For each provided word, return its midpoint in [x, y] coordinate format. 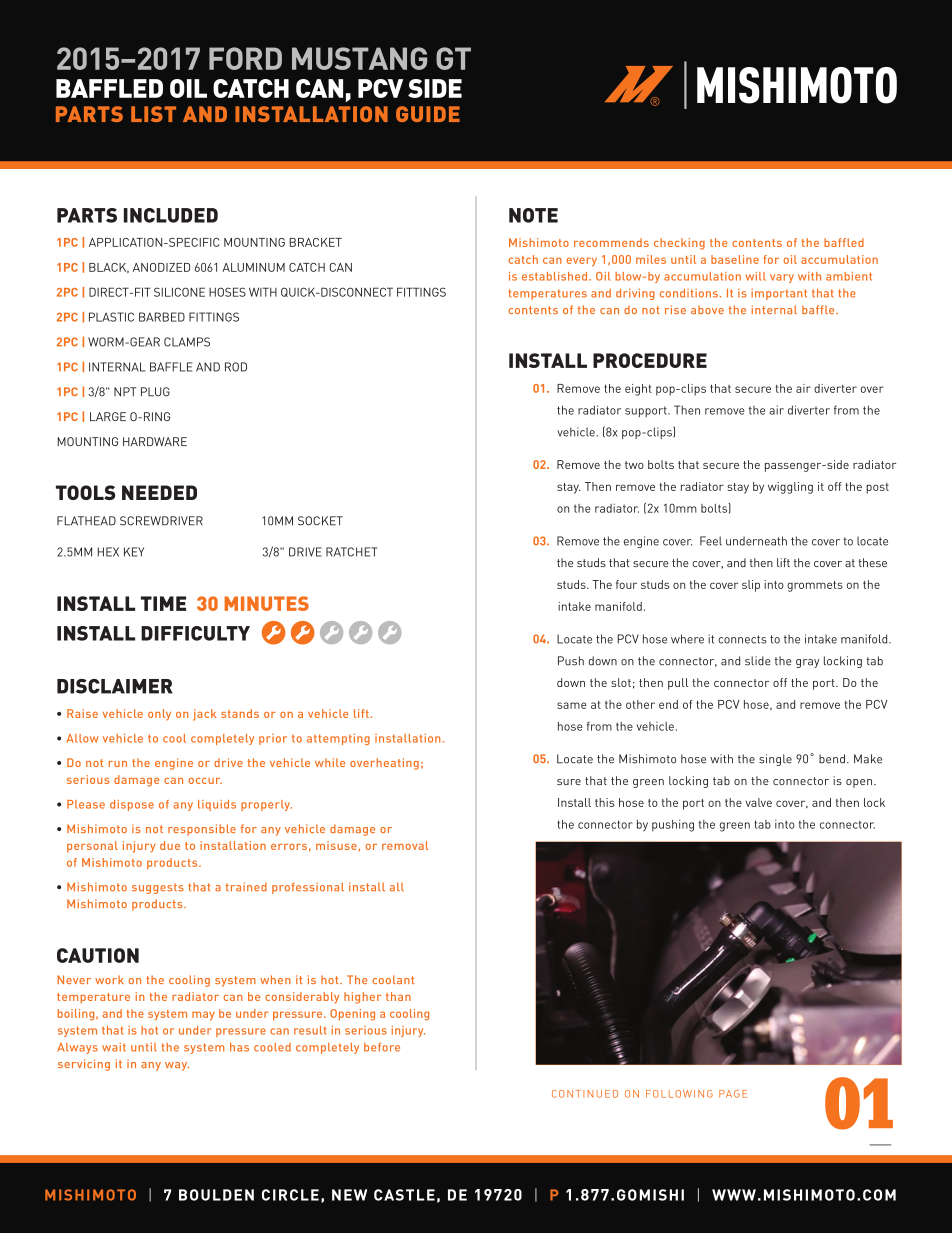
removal [405, 845]
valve [759, 802]
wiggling [790, 488]
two [634, 465]
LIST [153, 114]
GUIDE [428, 114]
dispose [132, 805]
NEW [349, 1195]
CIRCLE [290, 1195]
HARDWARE [155, 441]
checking [679, 244]
